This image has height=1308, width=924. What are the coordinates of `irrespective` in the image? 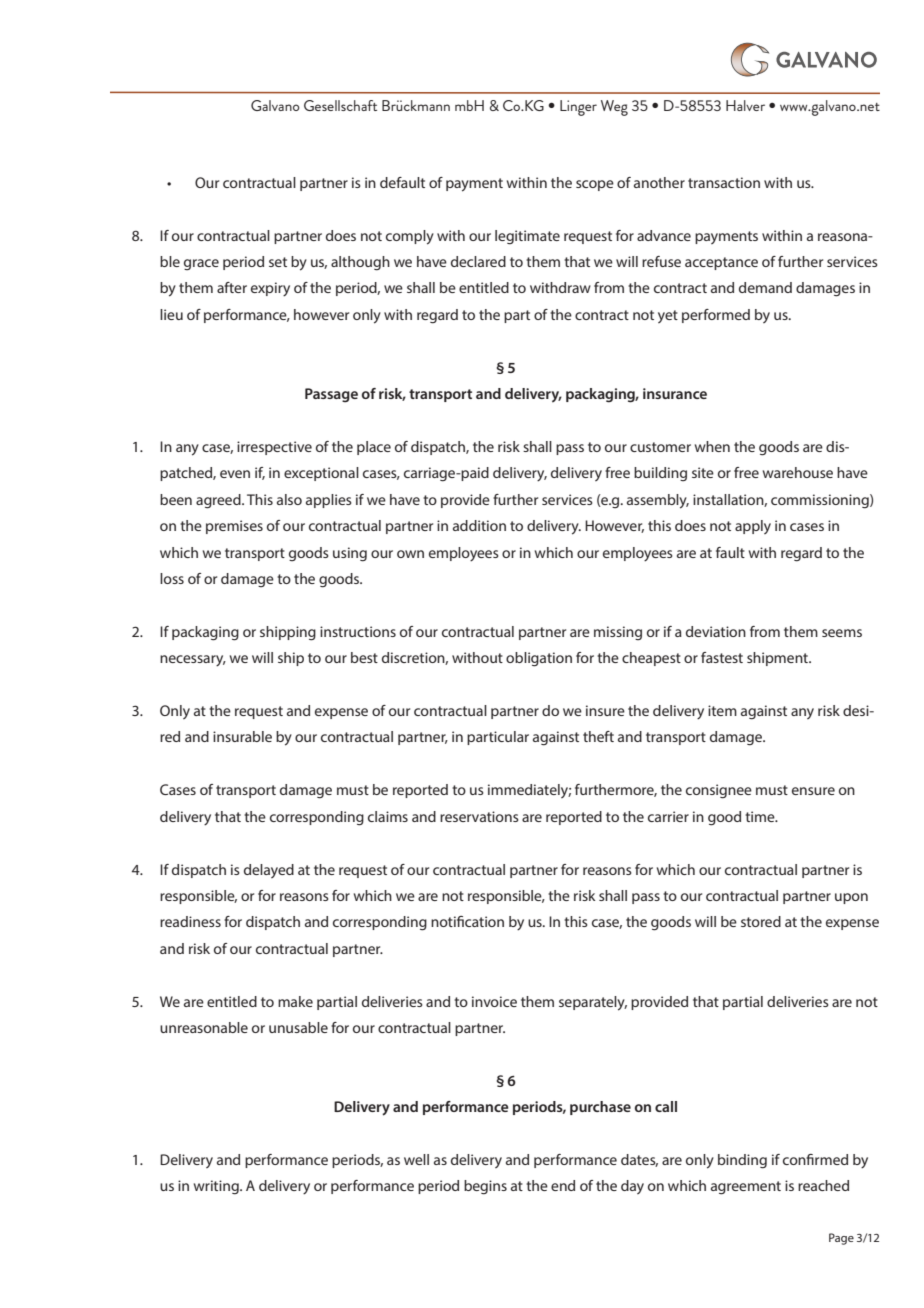 It's located at (274, 448).
